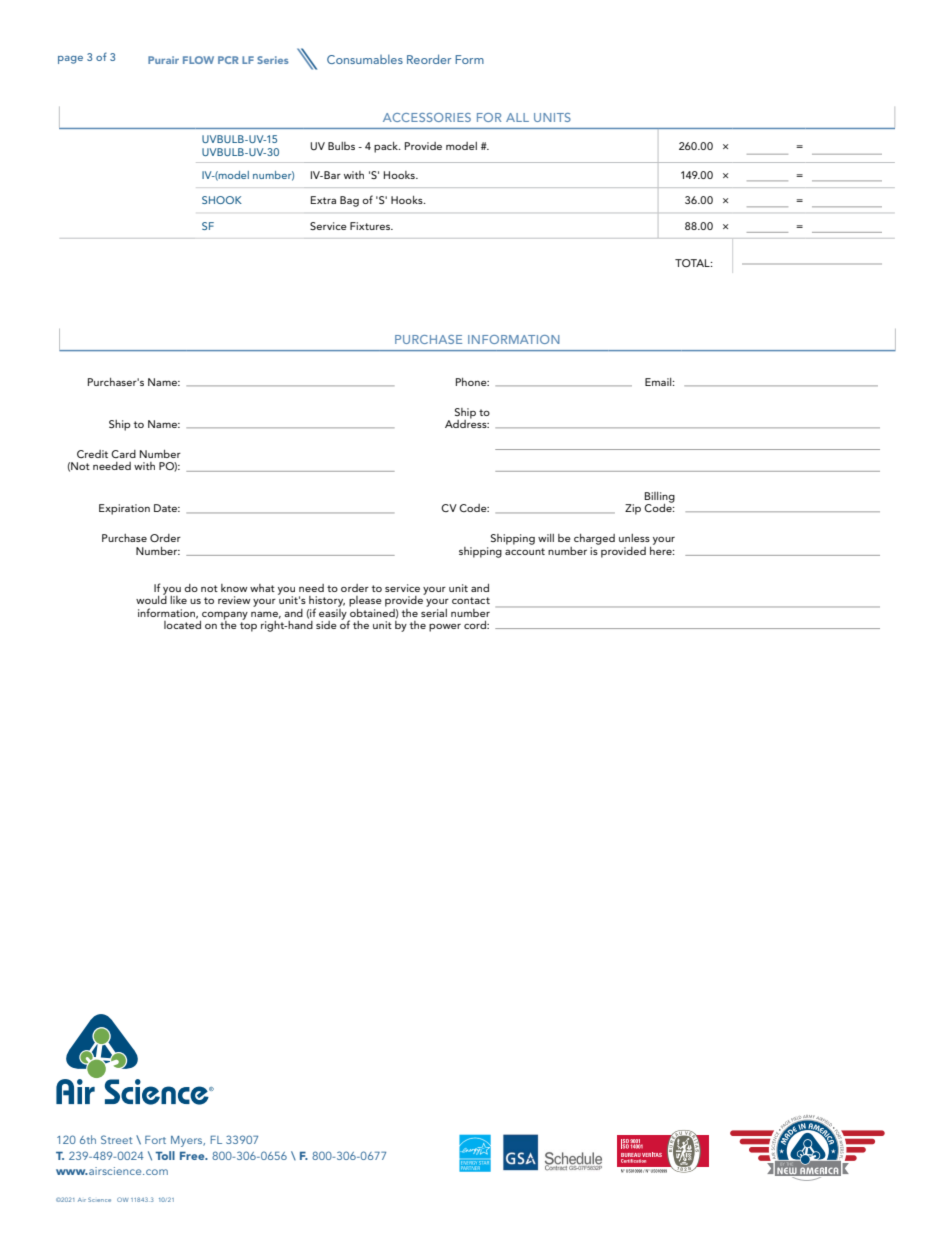  I want to click on Billing, so click(660, 498).
